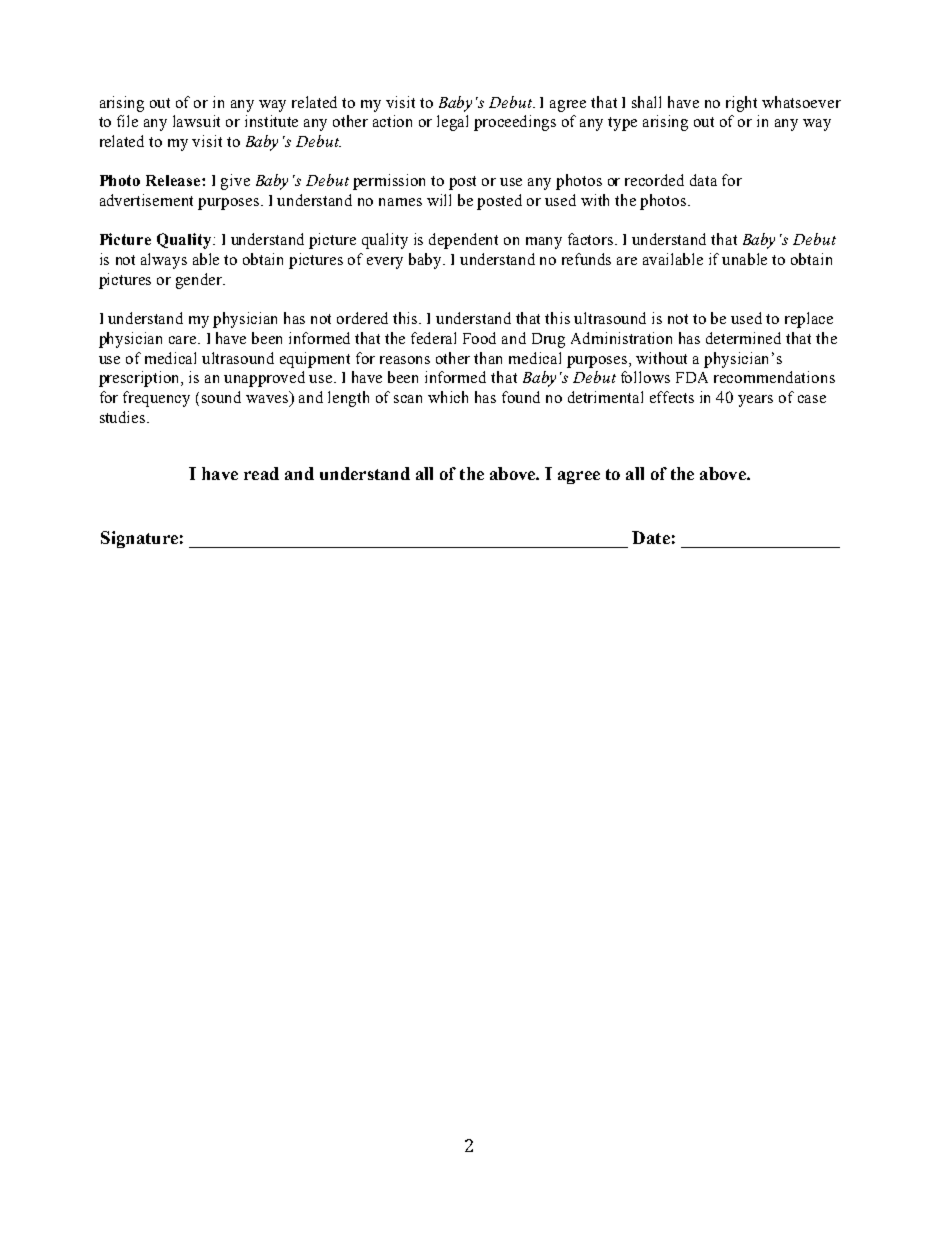  What do you see at coordinates (156, 399) in the screenshot?
I see `frequency` at bounding box center [156, 399].
